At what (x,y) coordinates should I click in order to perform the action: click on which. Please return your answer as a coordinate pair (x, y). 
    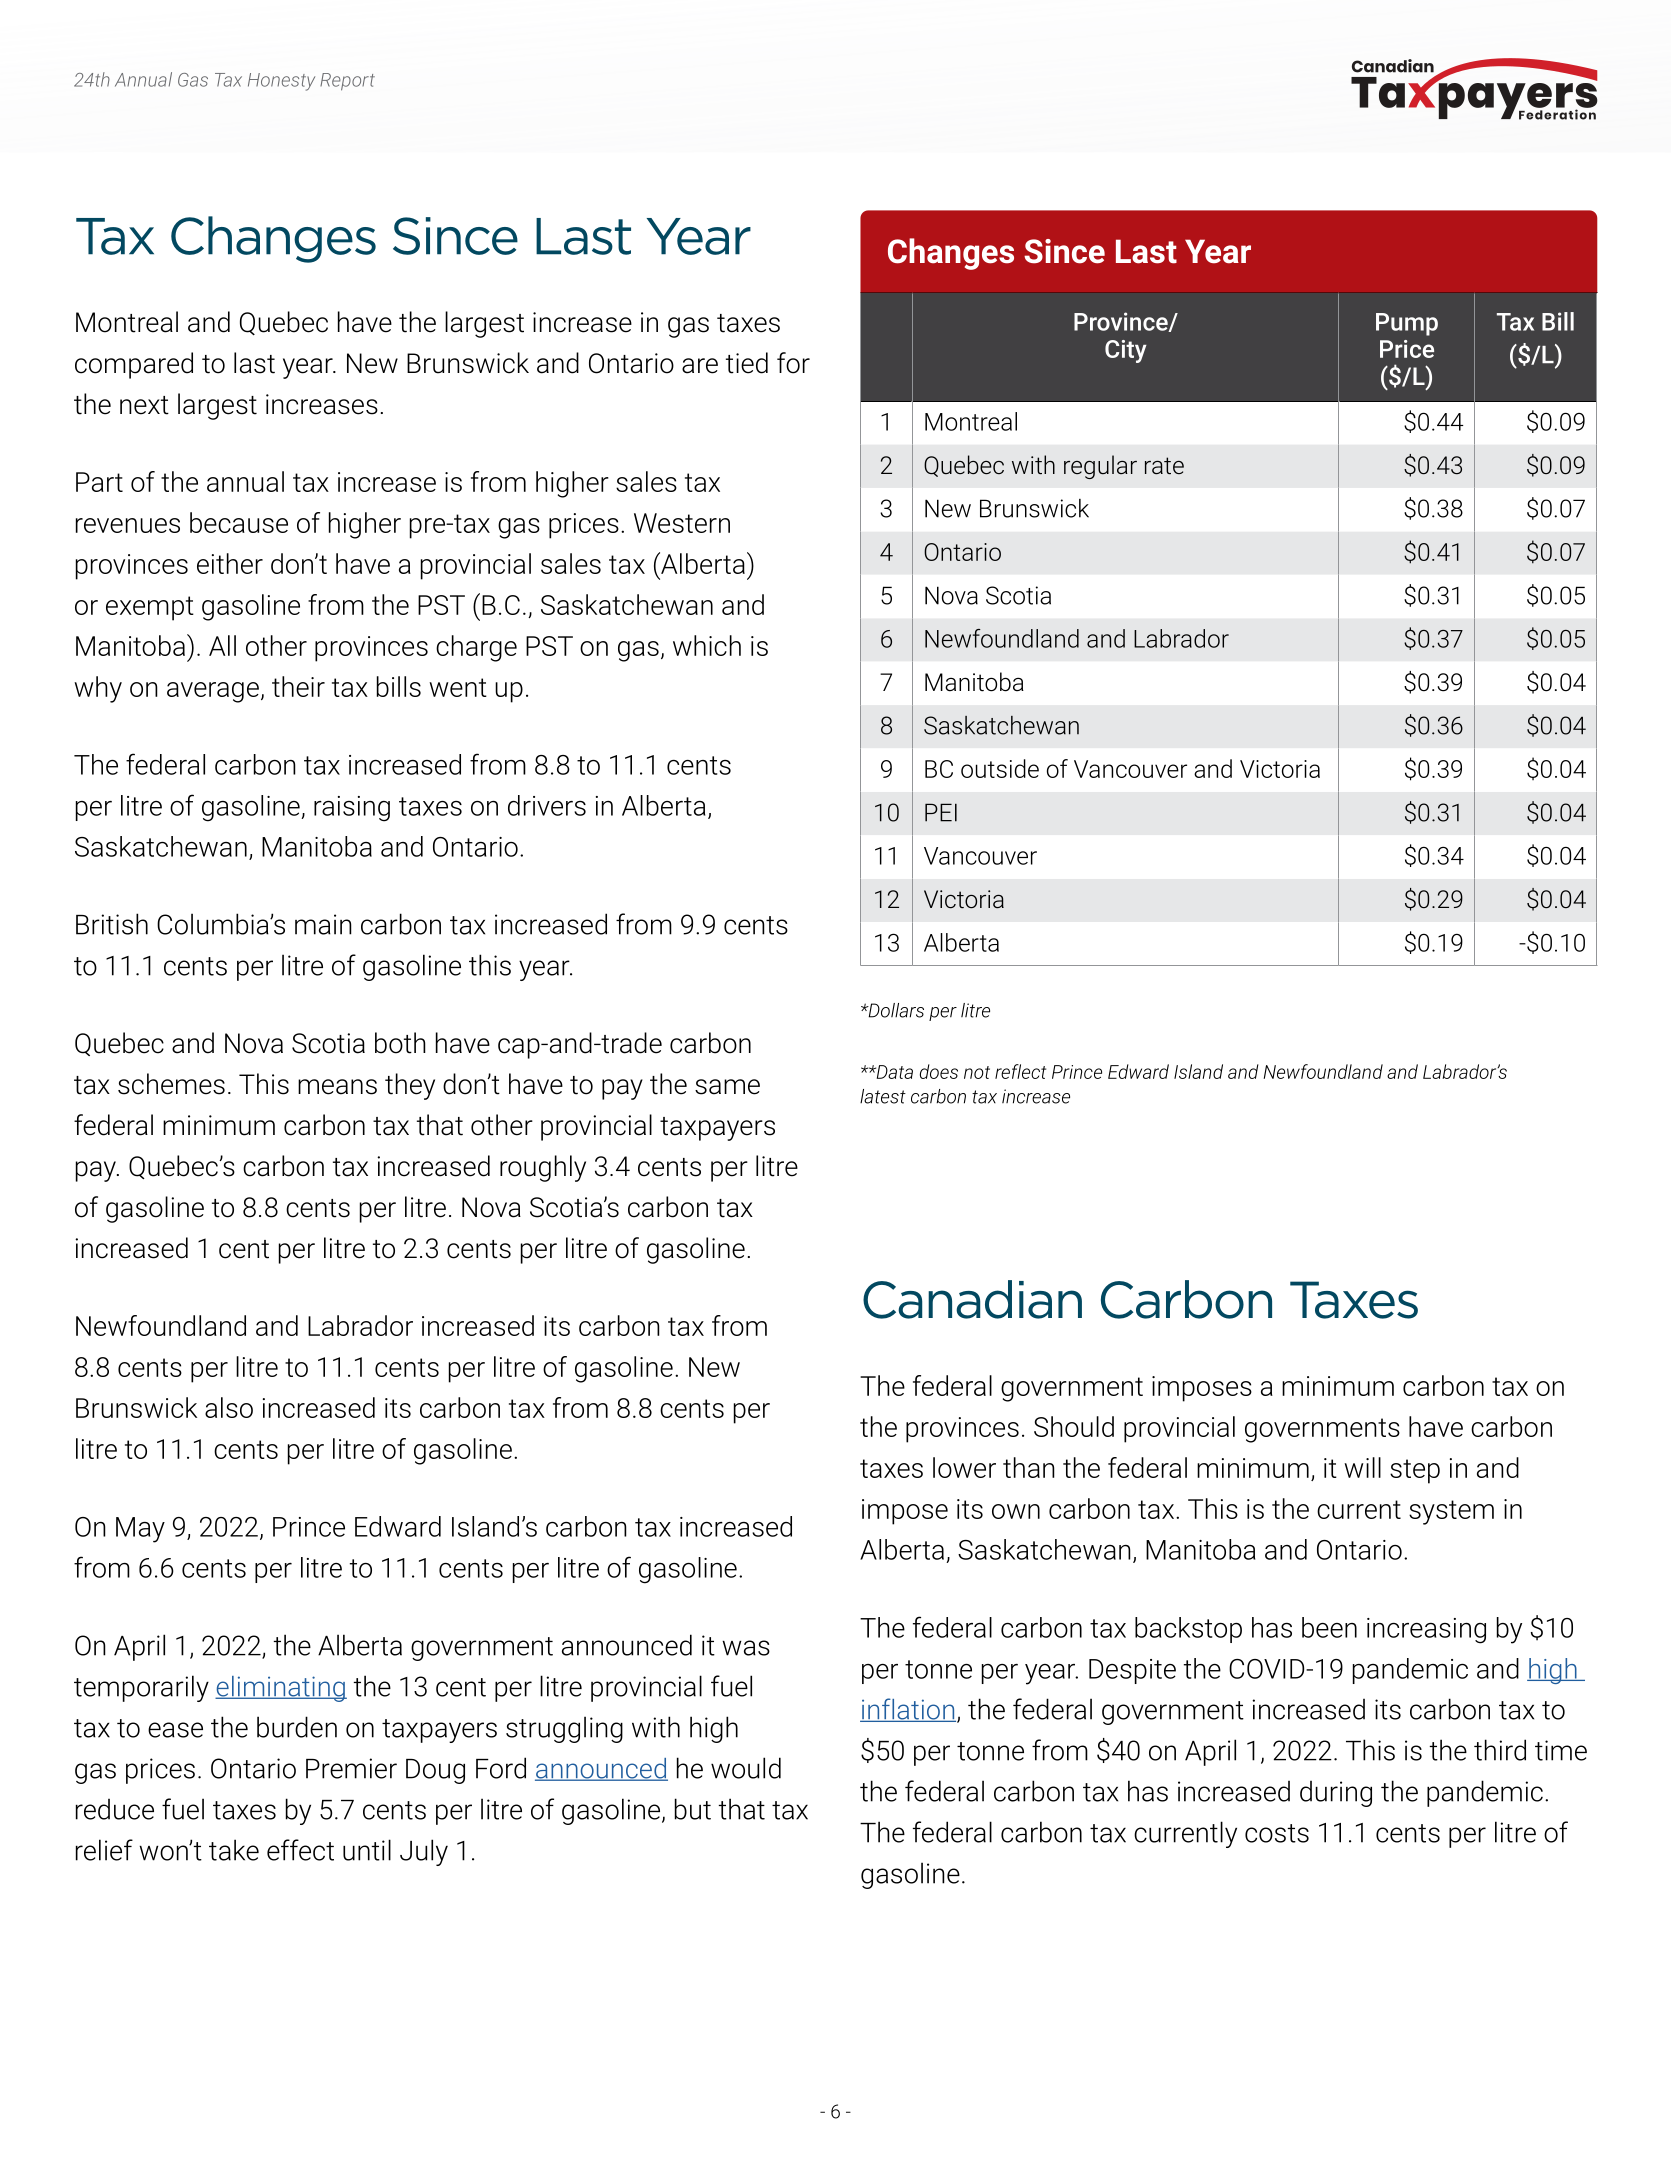
    Looking at the image, I should click on (707, 645).
